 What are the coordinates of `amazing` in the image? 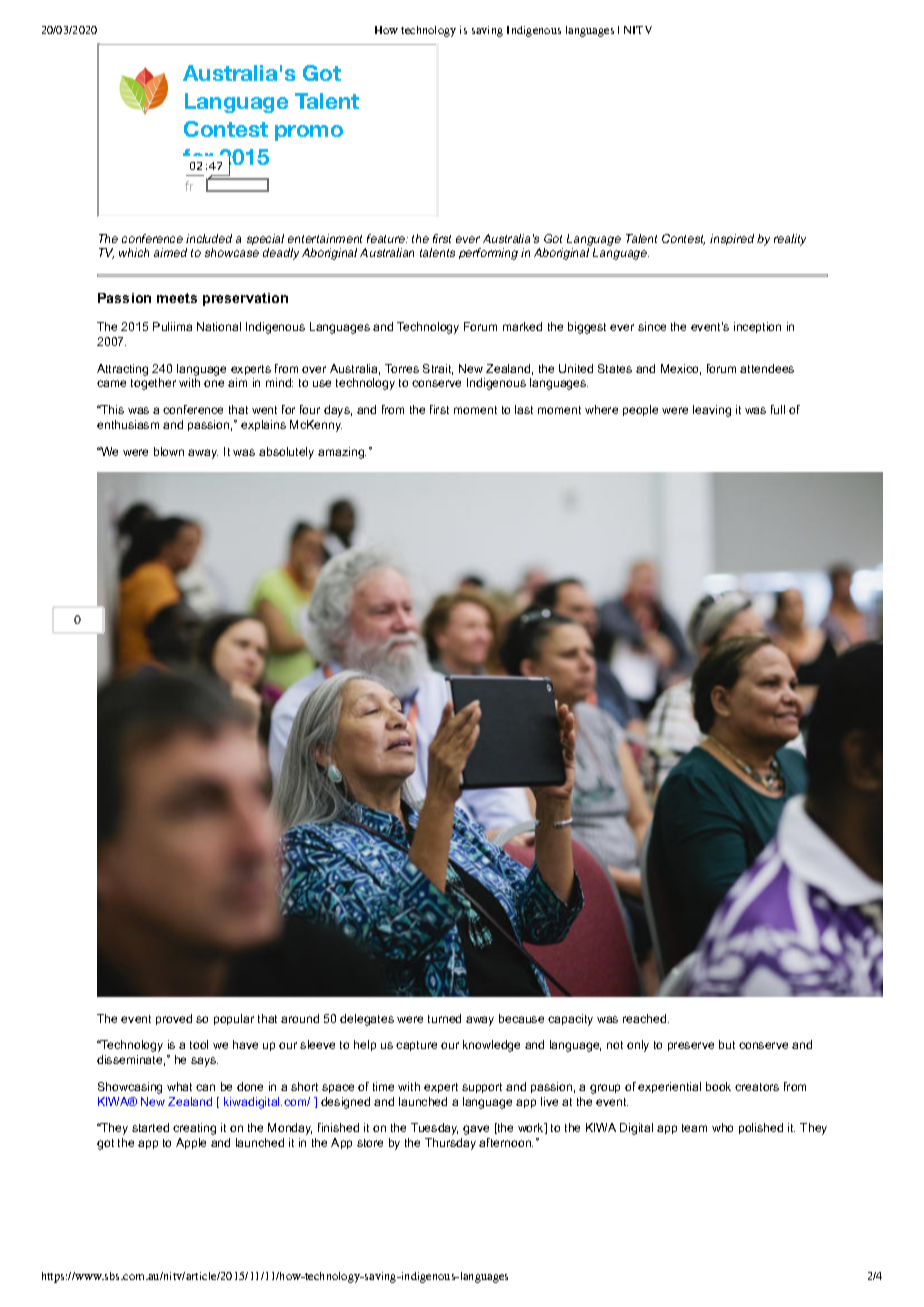 It's located at (342, 453).
